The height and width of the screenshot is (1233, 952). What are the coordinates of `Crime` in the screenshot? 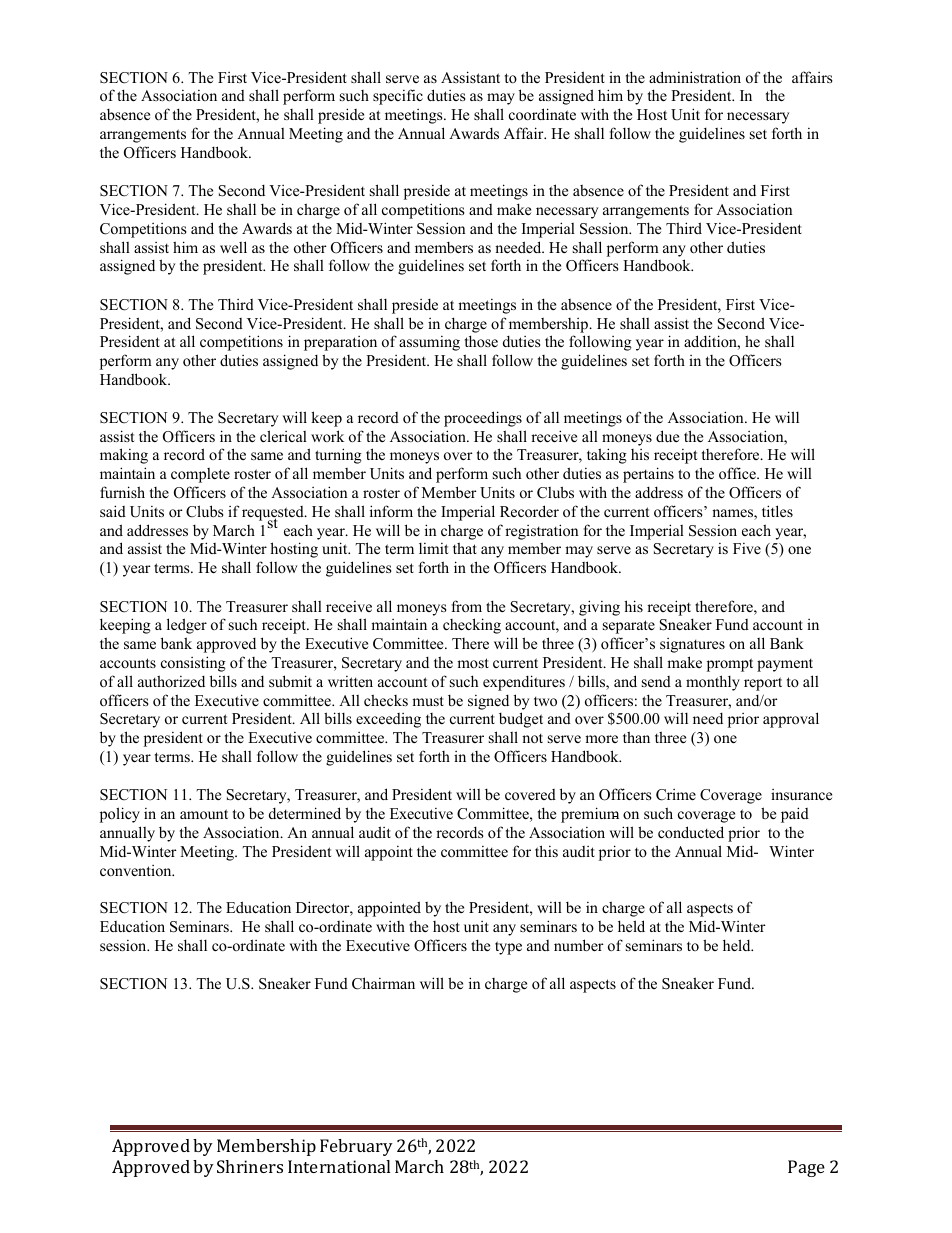 It's located at (676, 795).
